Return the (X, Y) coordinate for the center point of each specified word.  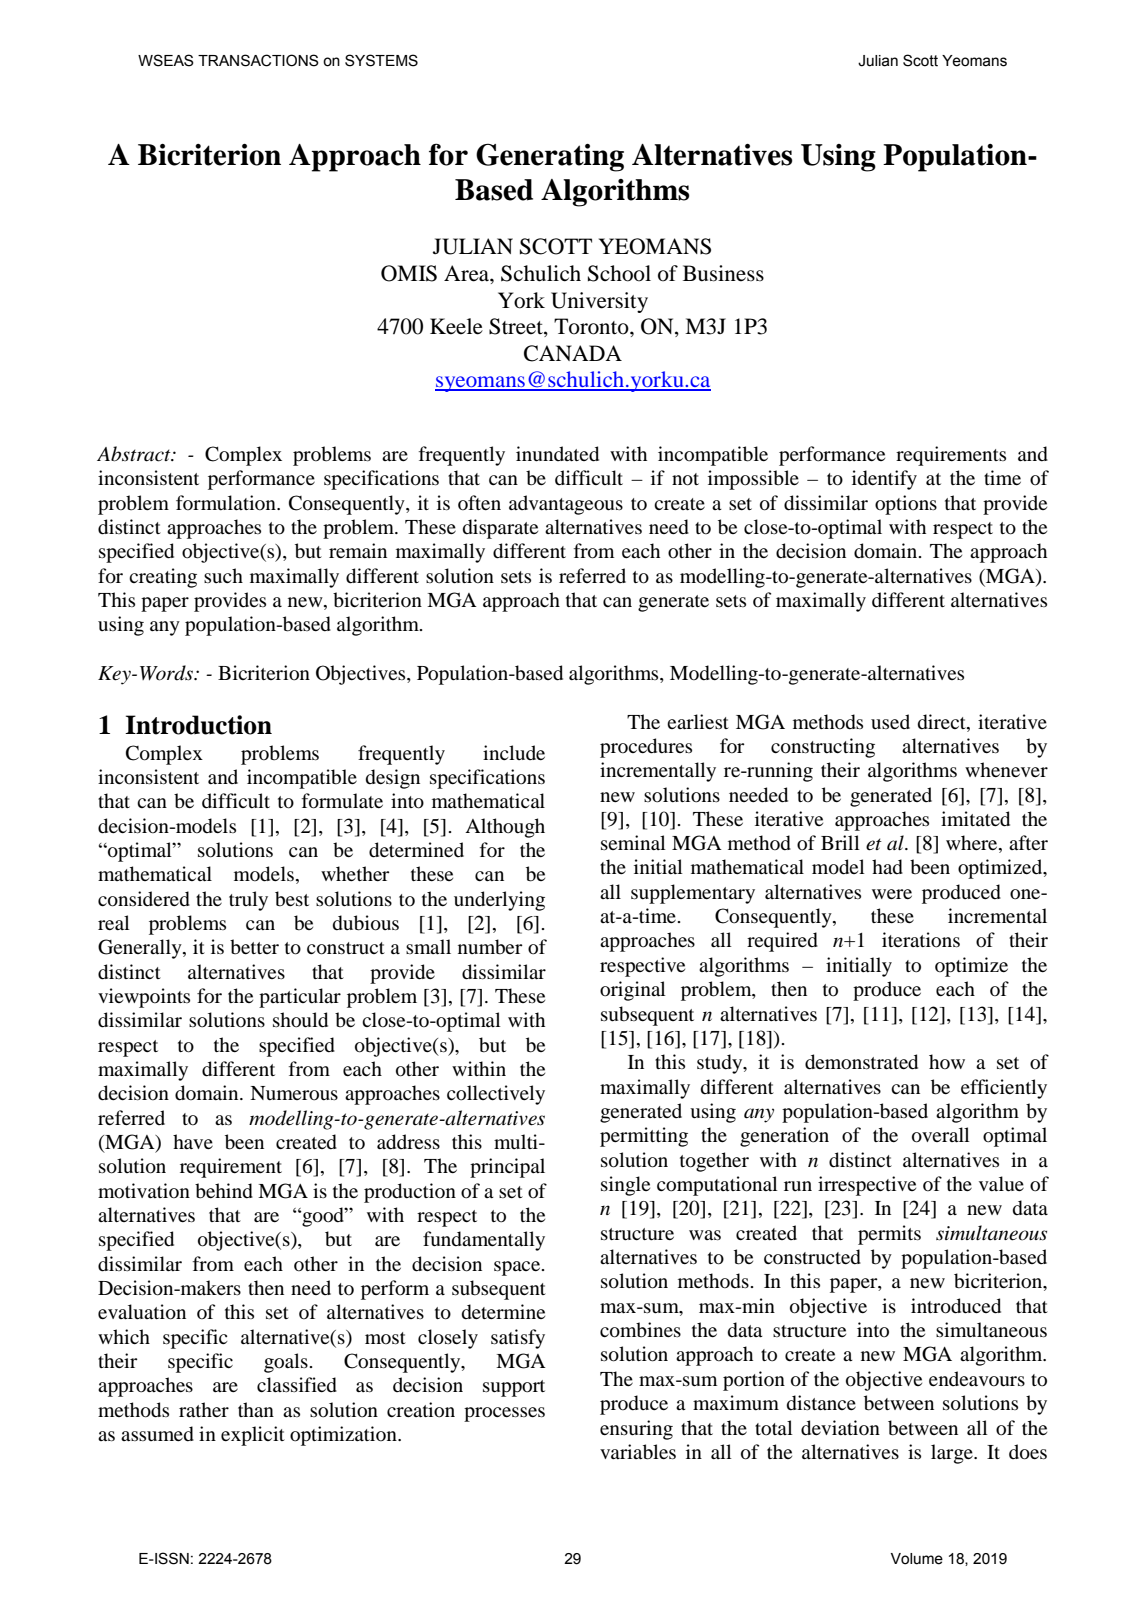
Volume (917, 1559)
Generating (550, 158)
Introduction (198, 725)
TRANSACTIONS (258, 60)
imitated (975, 819)
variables (638, 1452)
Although (505, 828)
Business (723, 273)
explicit (253, 1436)
